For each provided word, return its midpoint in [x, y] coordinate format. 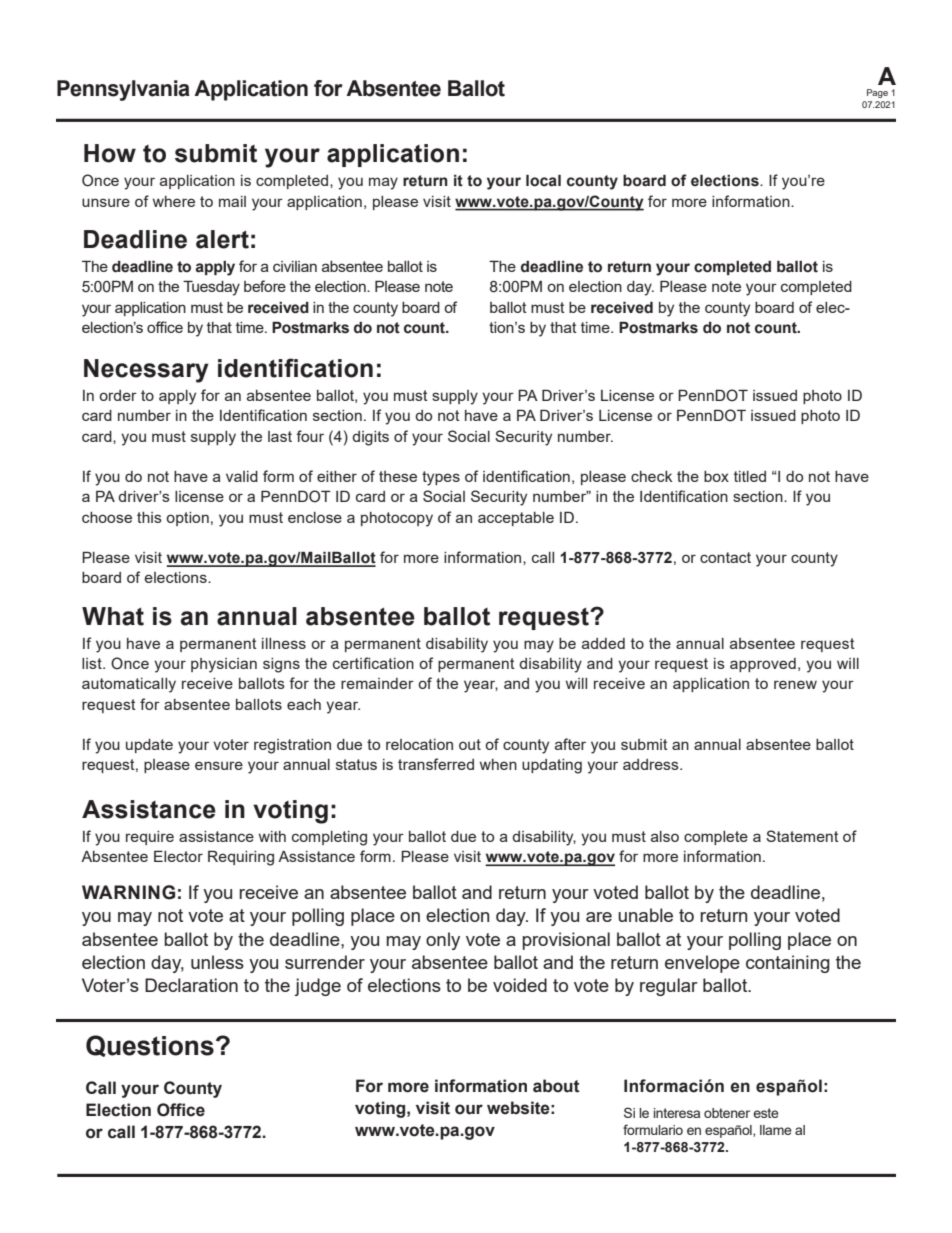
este [766, 1113]
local [543, 180]
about [556, 1086]
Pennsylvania [123, 90]
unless [217, 962]
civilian [295, 266]
